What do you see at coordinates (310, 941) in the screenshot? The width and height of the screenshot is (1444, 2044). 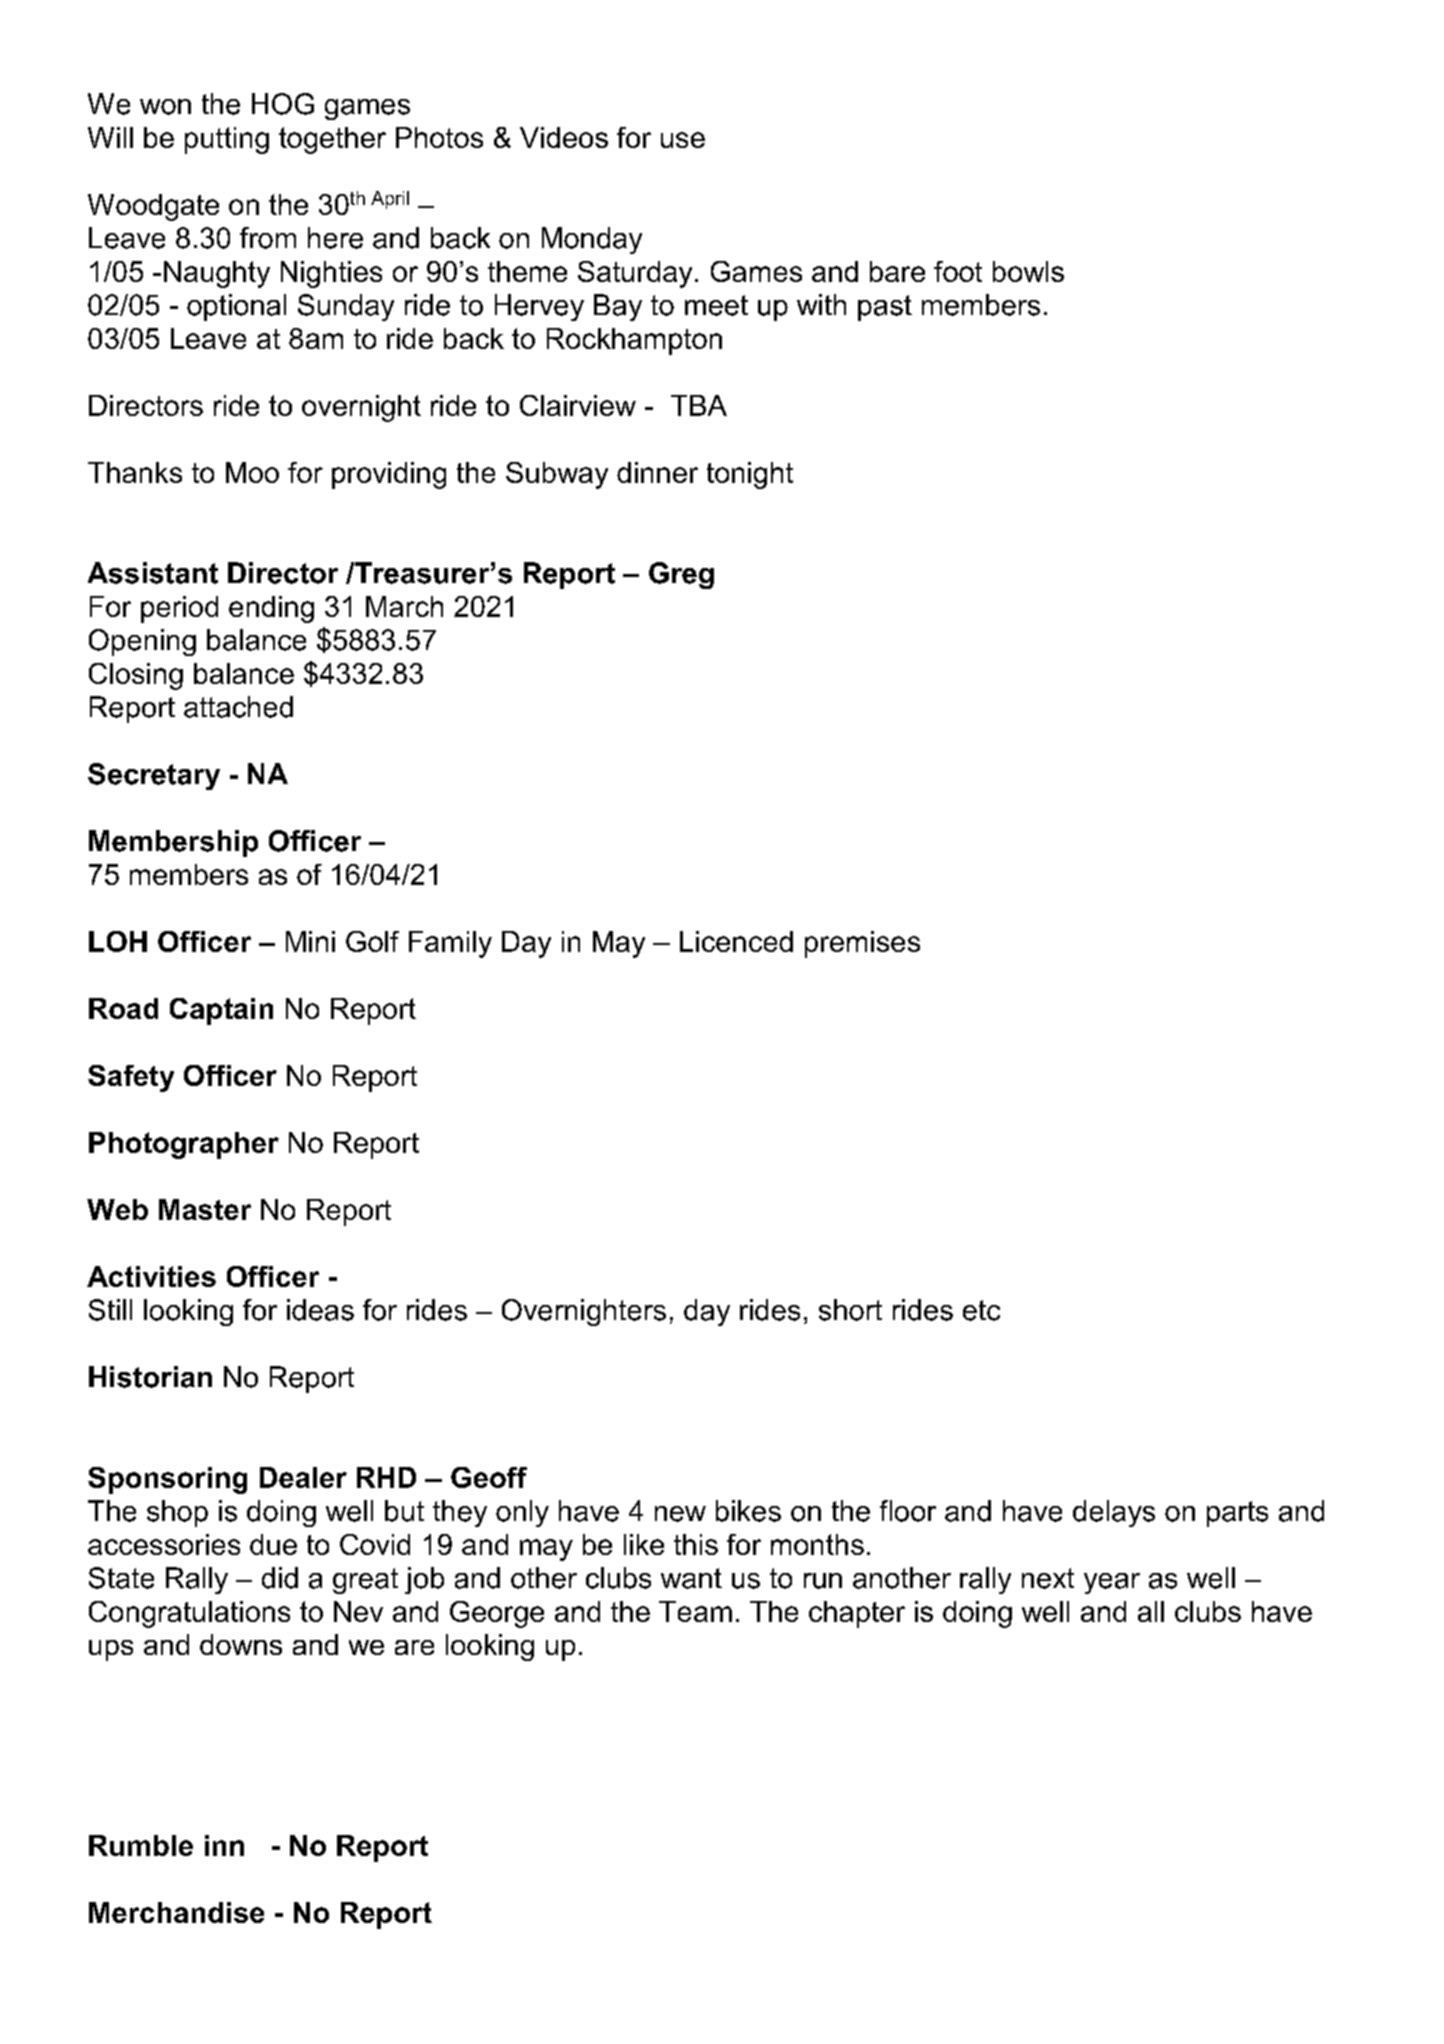 I see `Mini` at bounding box center [310, 941].
